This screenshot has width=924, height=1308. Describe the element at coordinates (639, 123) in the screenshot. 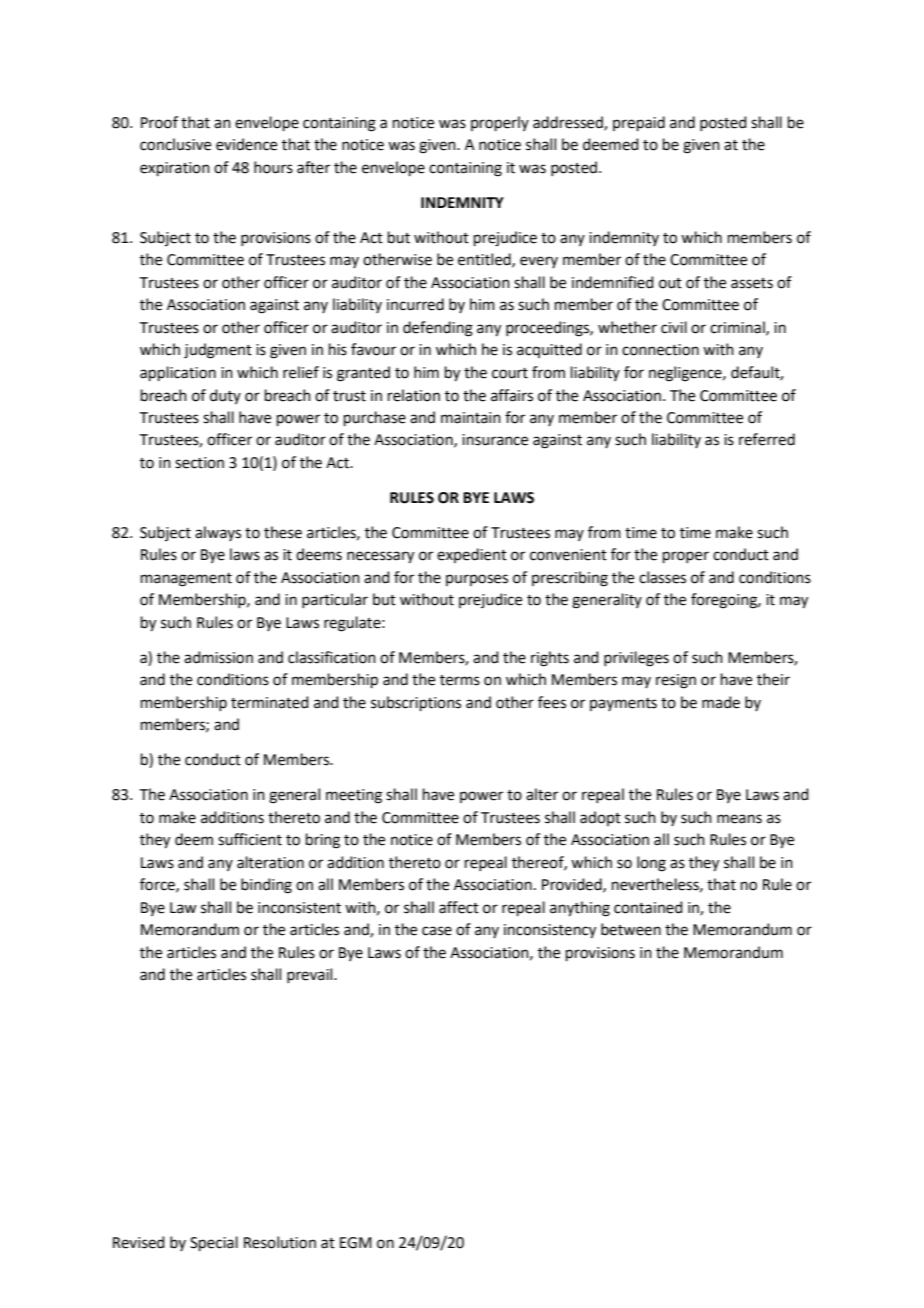

I see `prepaid` at that location.
